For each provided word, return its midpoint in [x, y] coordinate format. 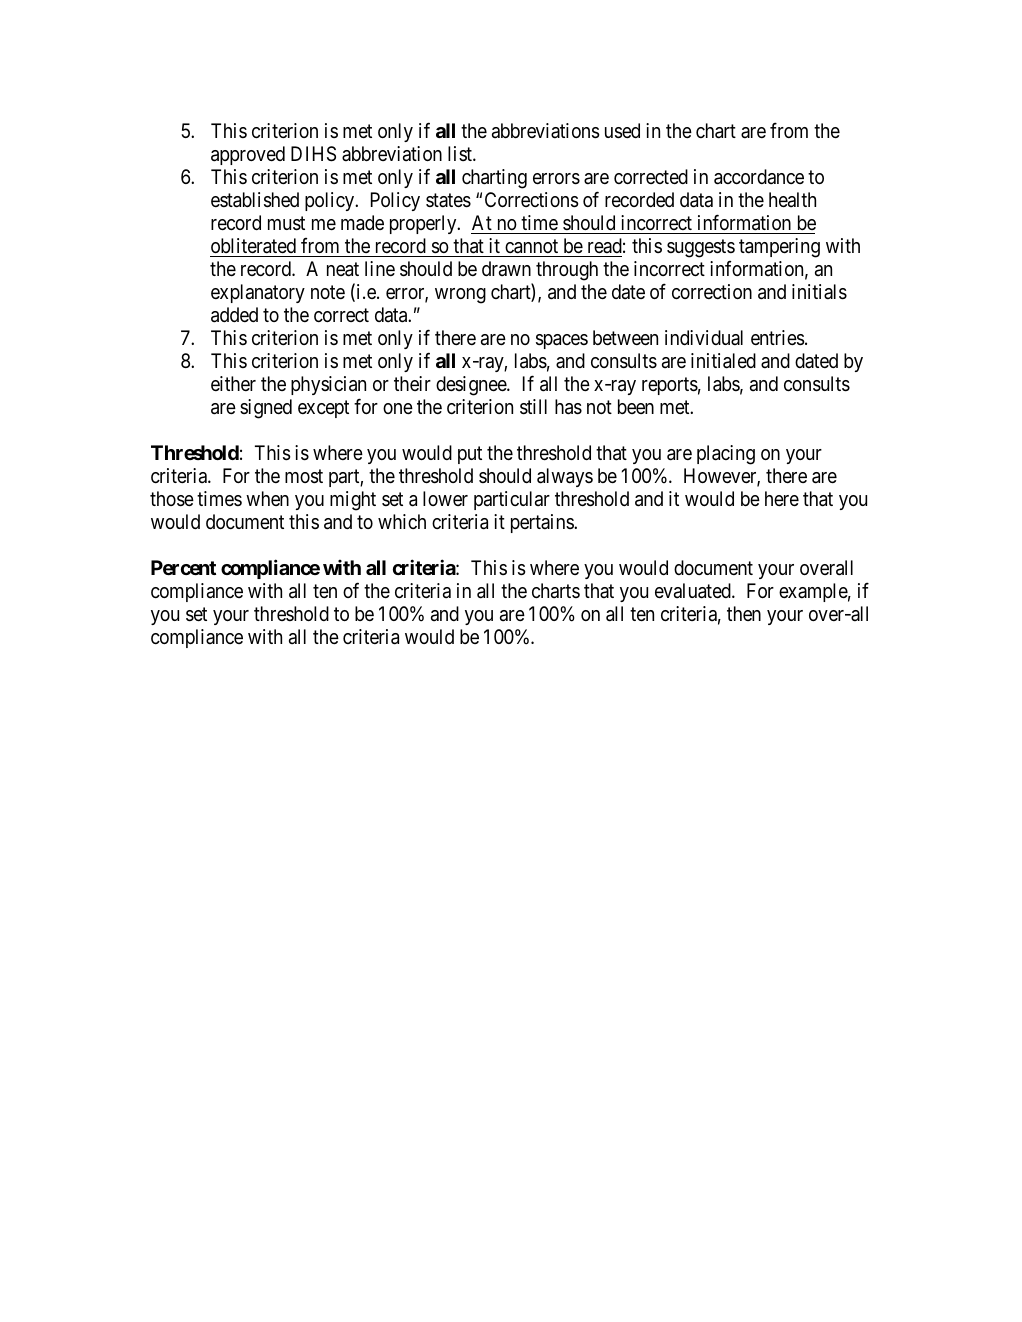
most [304, 477]
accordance [759, 177]
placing [726, 455]
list [461, 153]
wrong [460, 296]
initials [819, 292]
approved [248, 155]
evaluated [694, 591]
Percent [183, 567]
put [470, 455]
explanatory [258, 293]
